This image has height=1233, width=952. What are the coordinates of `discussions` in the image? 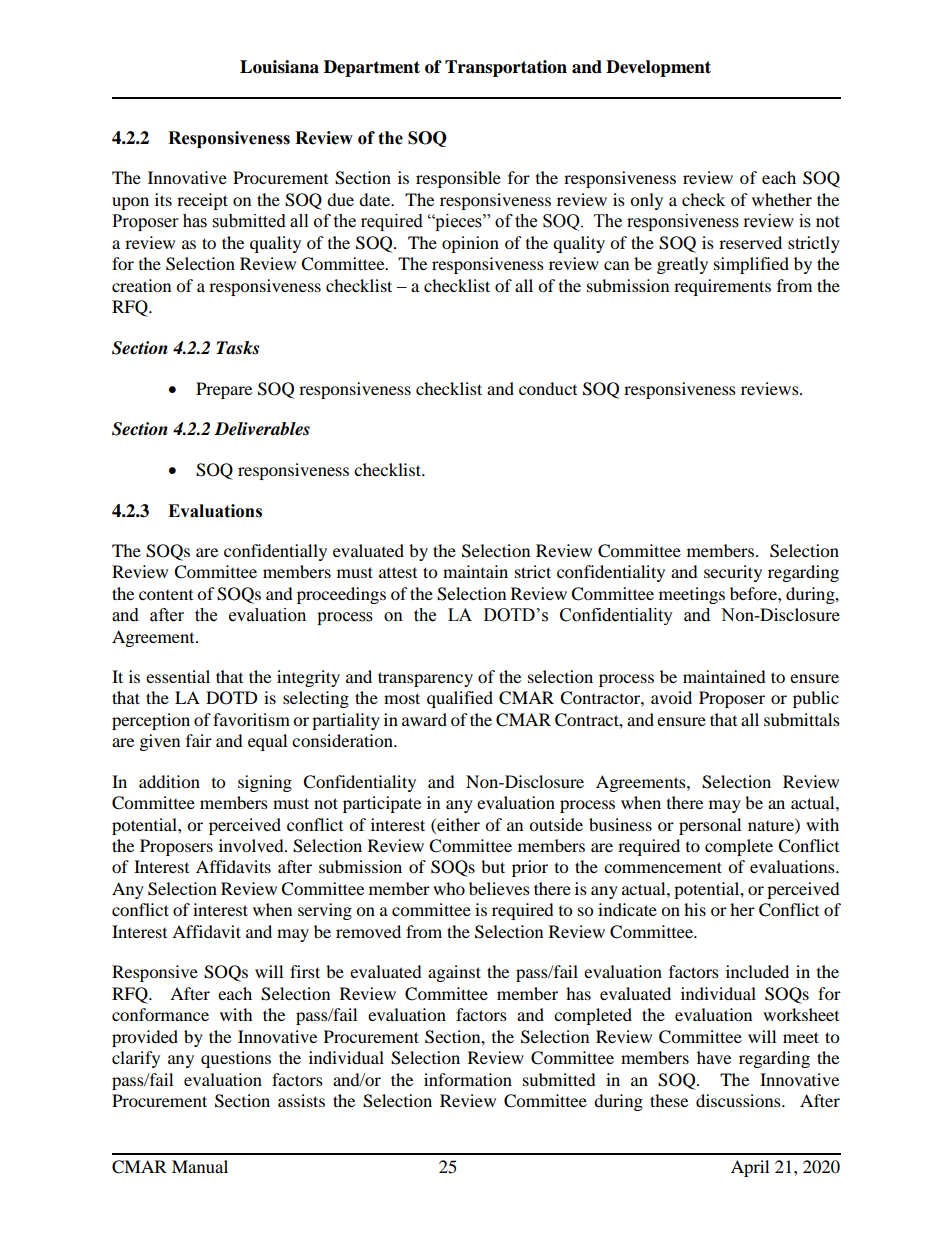 It's located at (739, 1100).
